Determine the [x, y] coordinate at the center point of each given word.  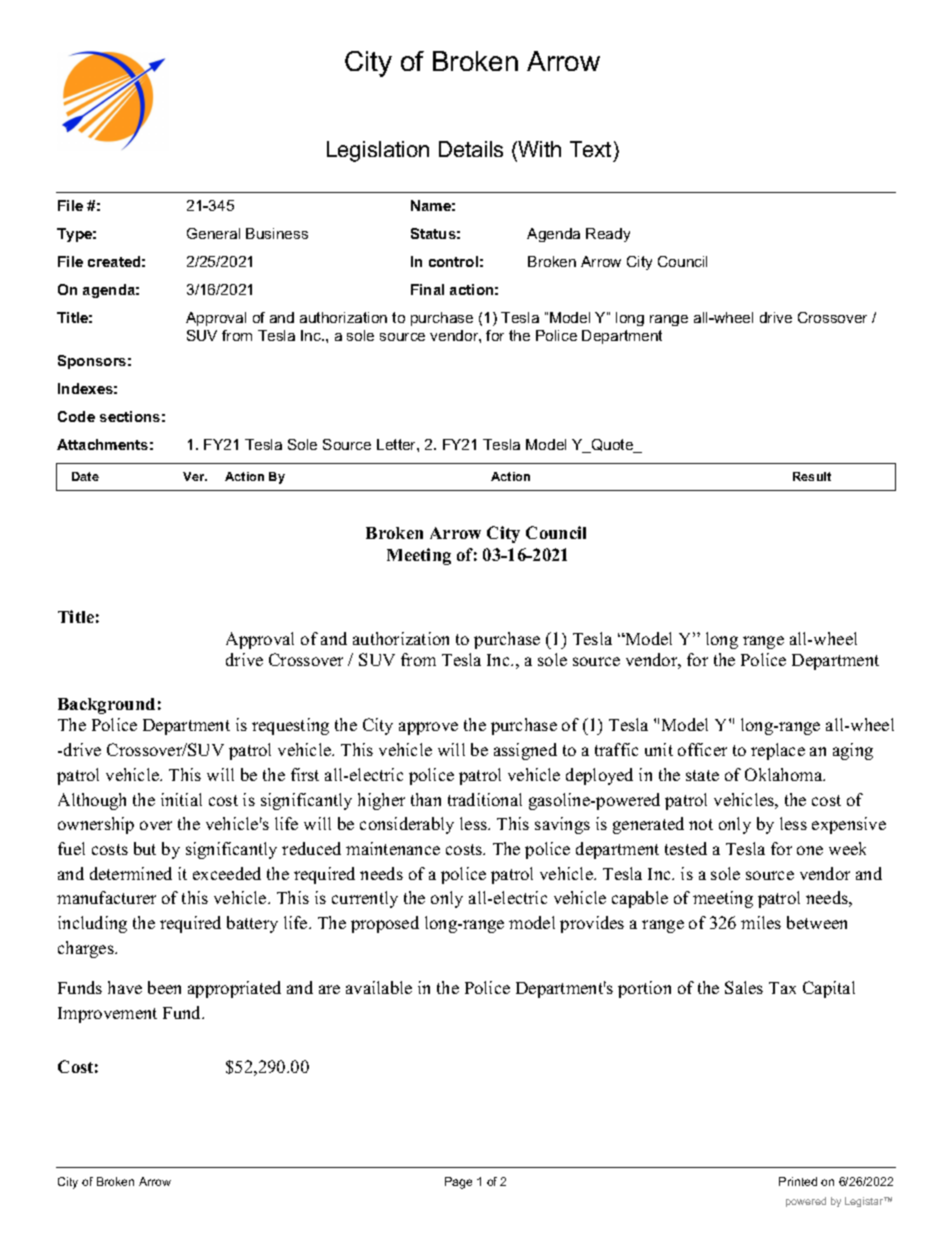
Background [106, 706]
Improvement [107, 1015]
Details [471, 149]
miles [761, 922]
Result [812, 476]
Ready [608, 235]
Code [76, 416]
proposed [385, 924]
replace [778, 751]
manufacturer [106, 897]
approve [428, 728]
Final [427, 289]
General [213, 233]
